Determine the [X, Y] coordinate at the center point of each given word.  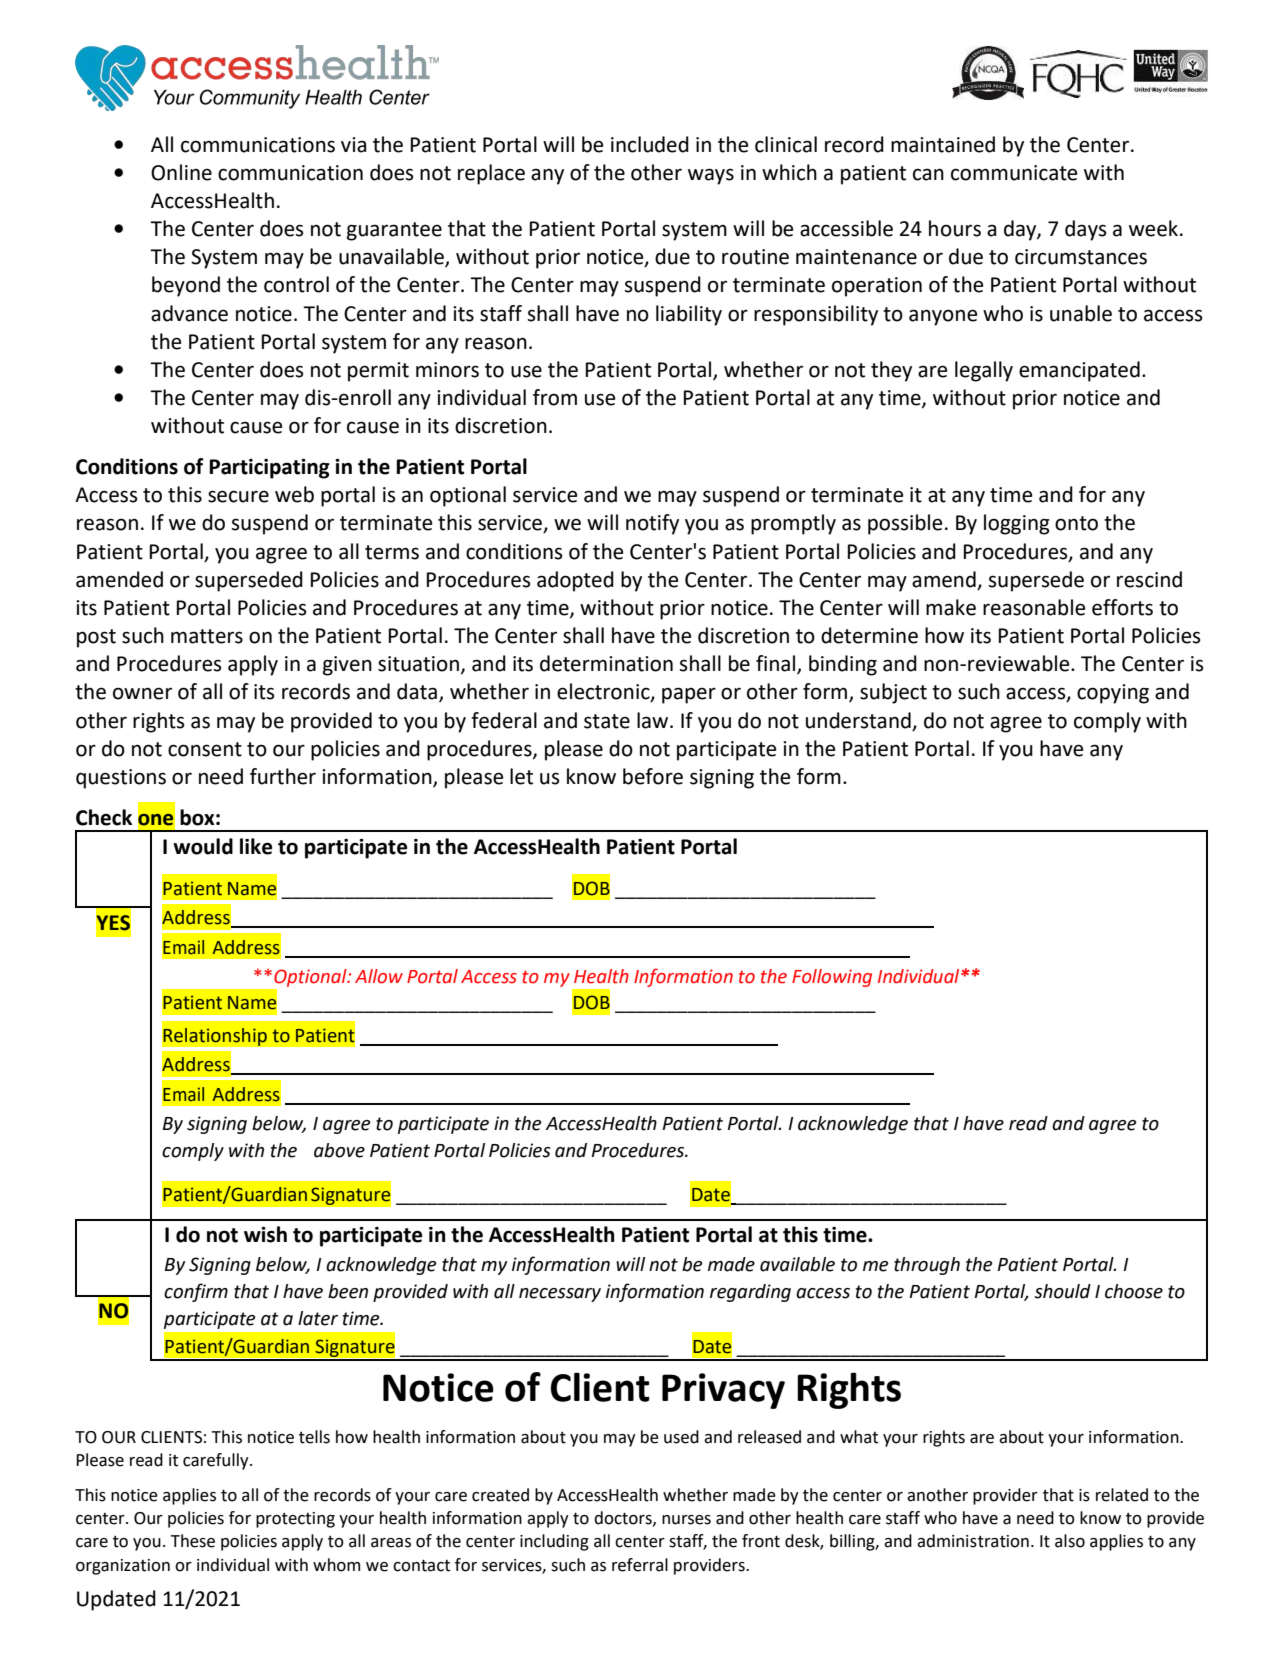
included [650, 144]
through [927, 1266]
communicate [1014, 173]
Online [181, 172]
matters [207, 636]
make [951, 607]
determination [606, 663]
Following [832, 978]
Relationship [215, 1037]
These [192, 1541]
